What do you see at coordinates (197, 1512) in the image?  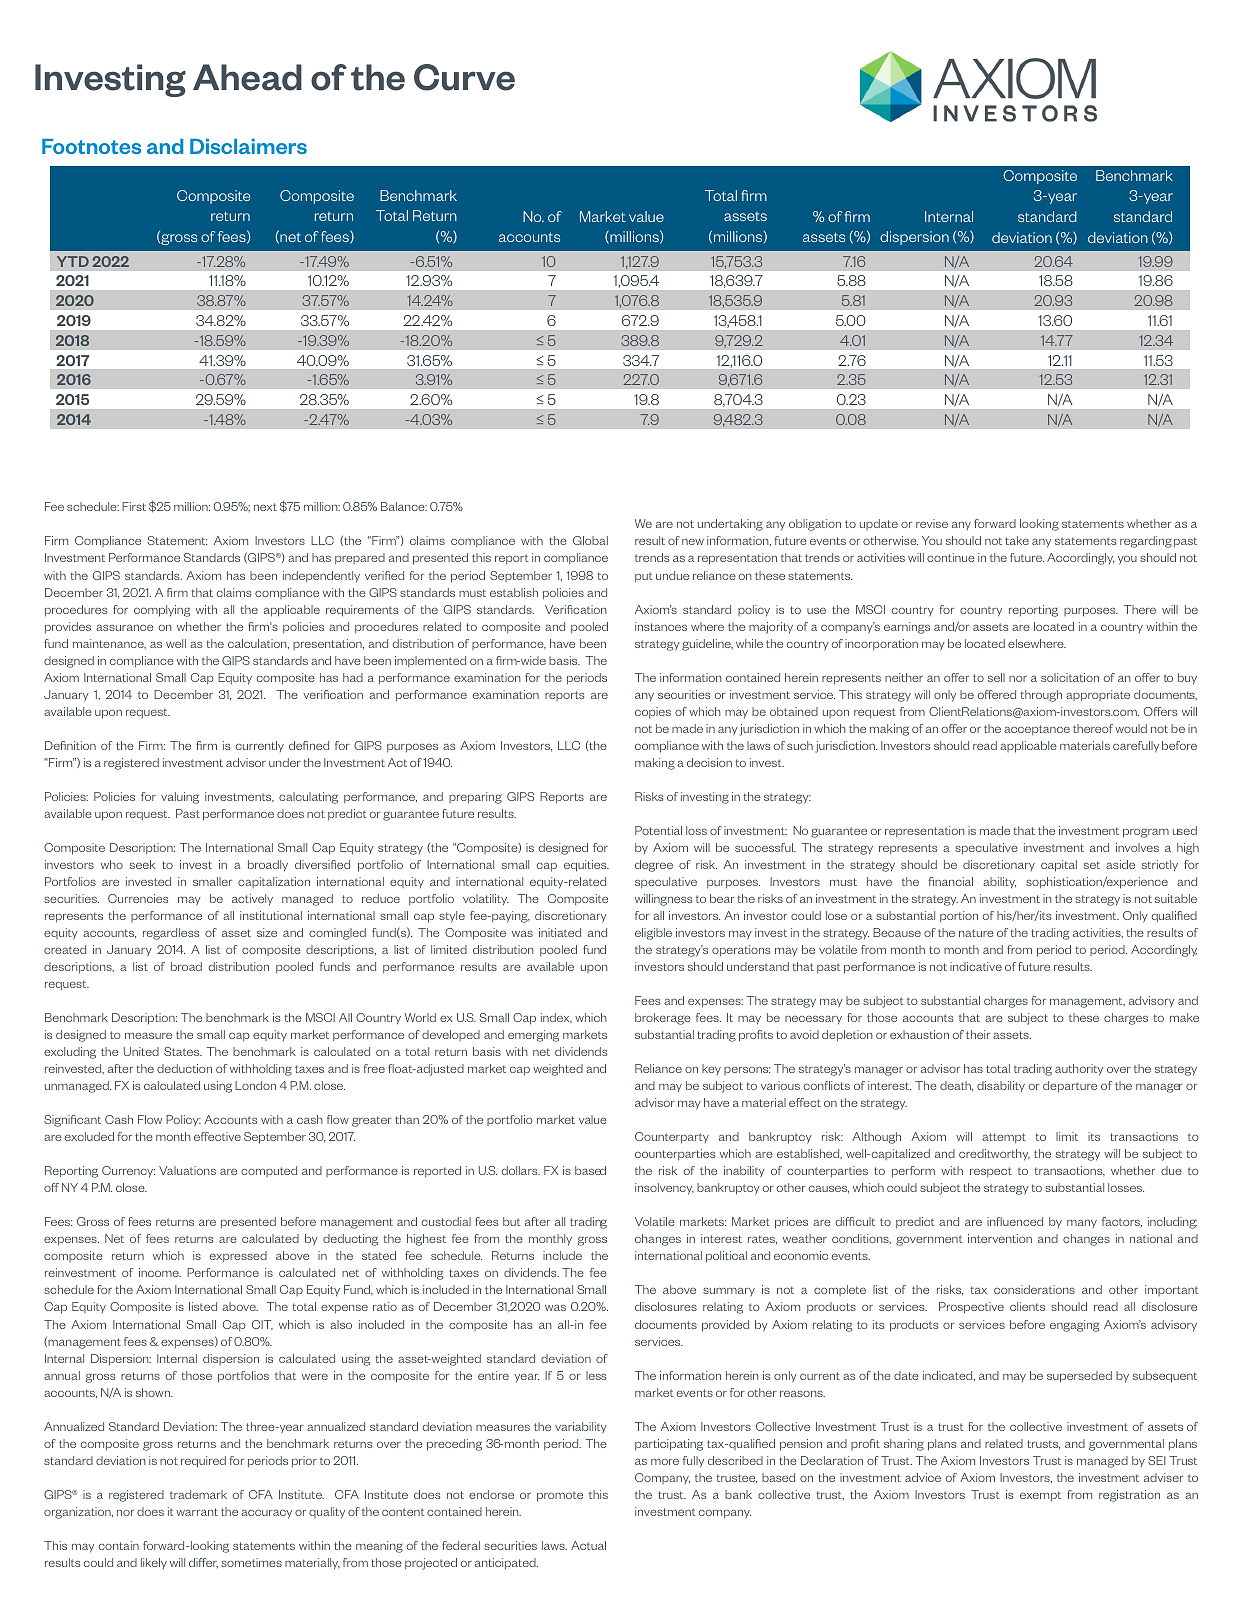 I see `warrant` at bounding box center [197, 1512].
